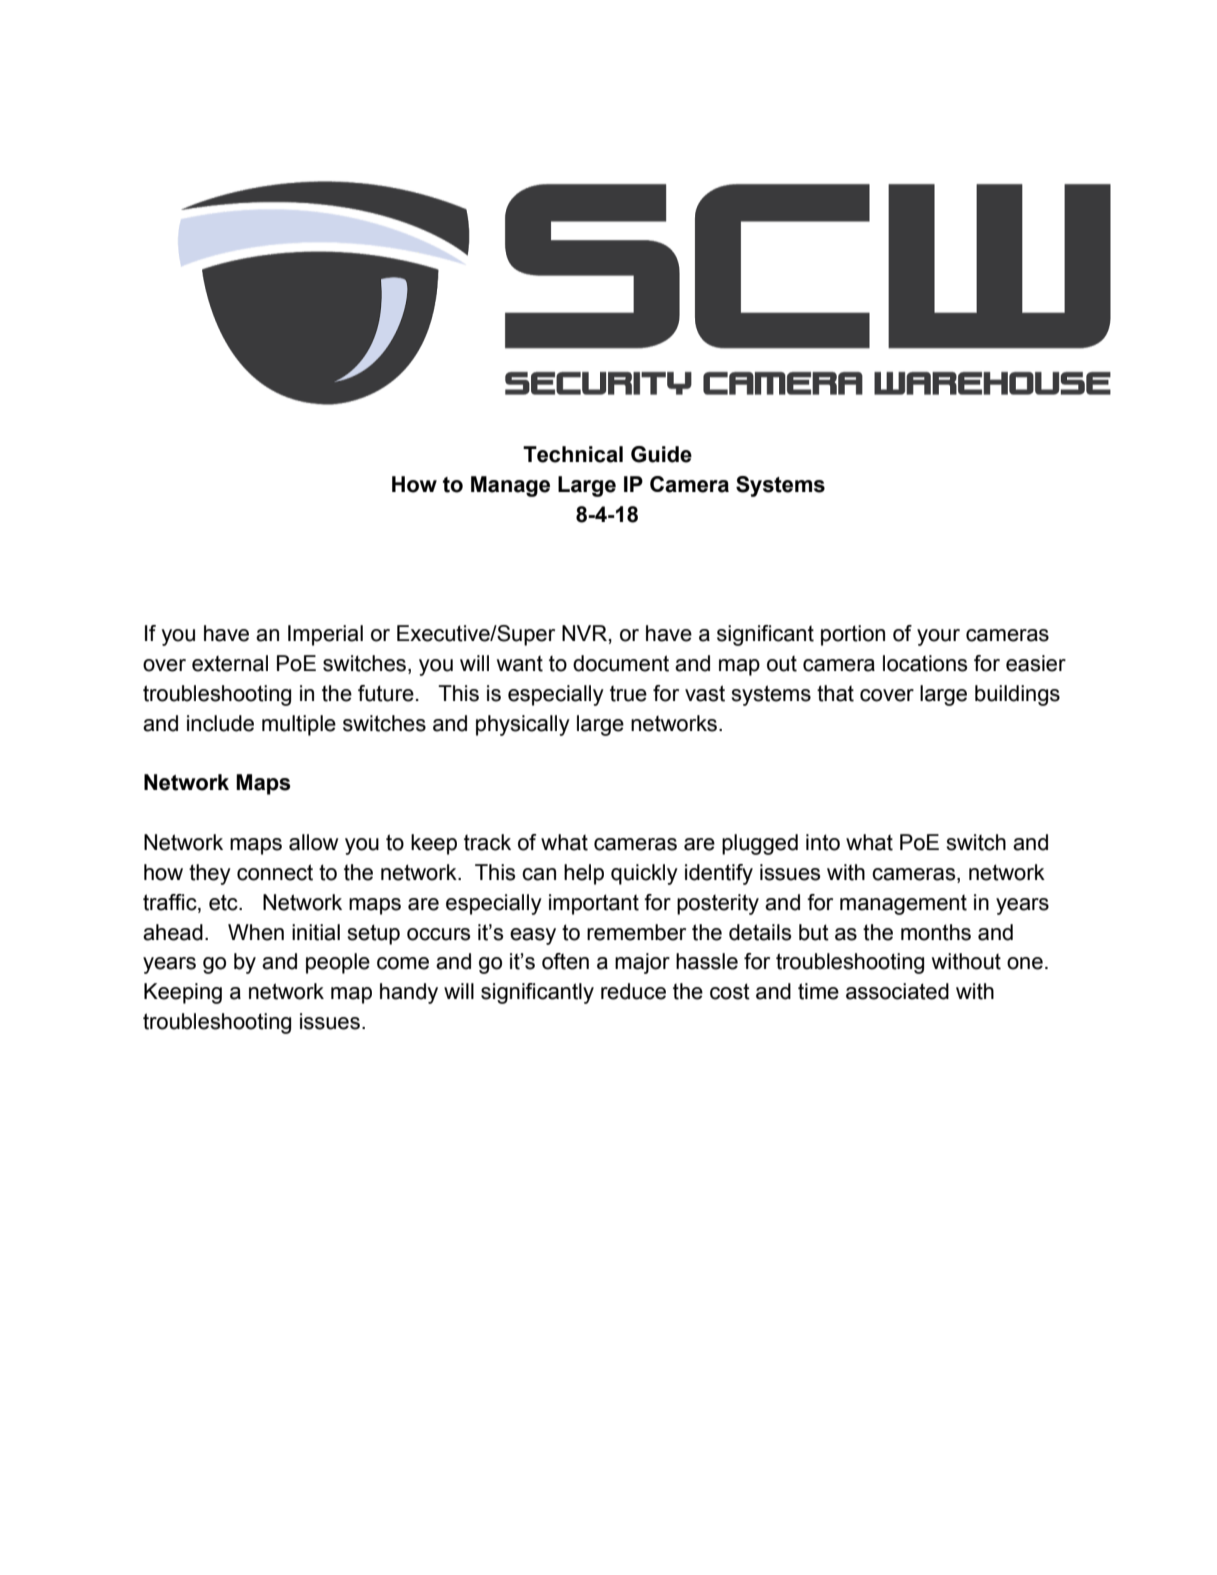  What do you see at coordinates (299, 725) in the screenshot?
I see `multiple` at bounding box center [299, 725].
